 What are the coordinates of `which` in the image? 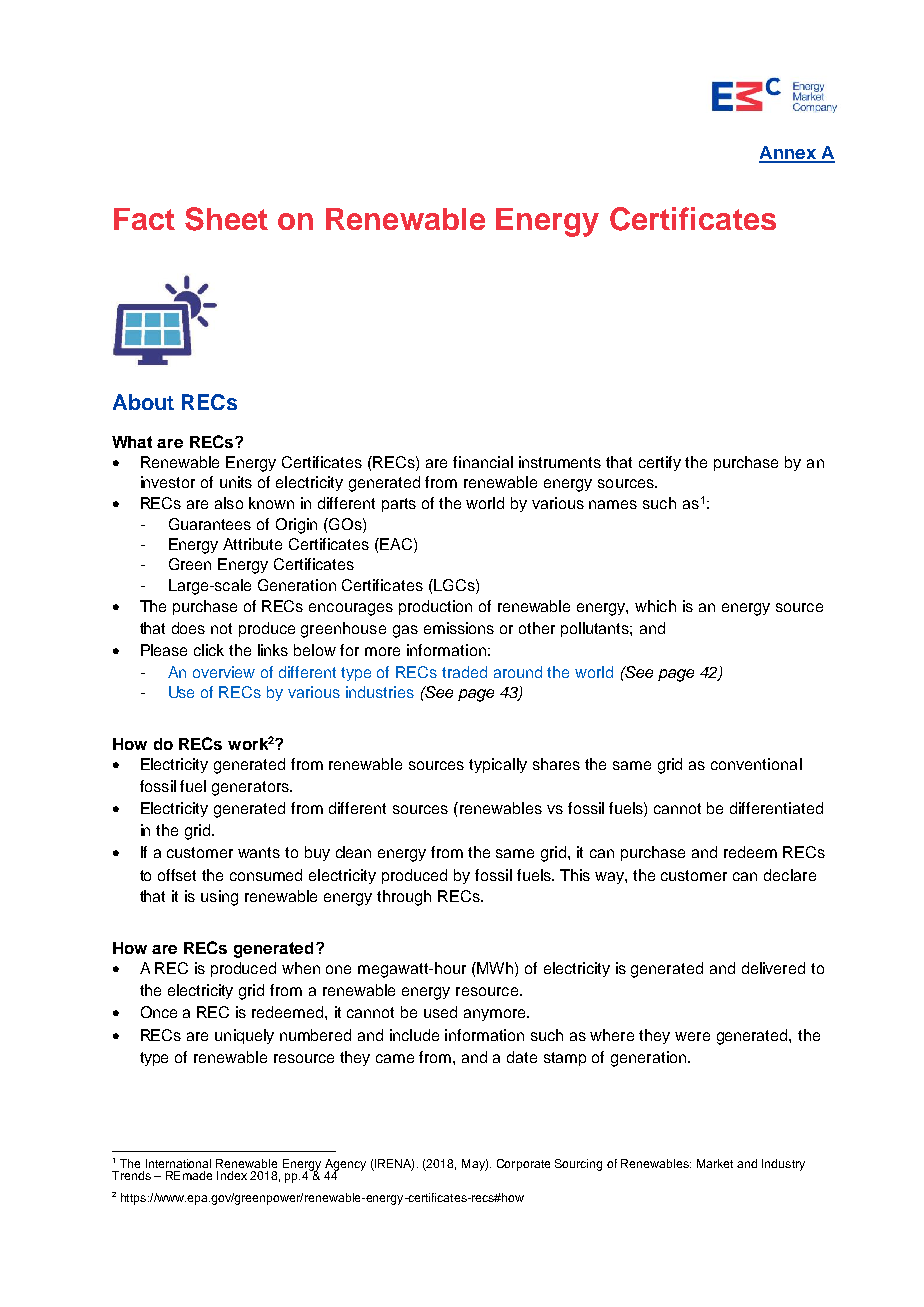 It's located at (655, 606).
